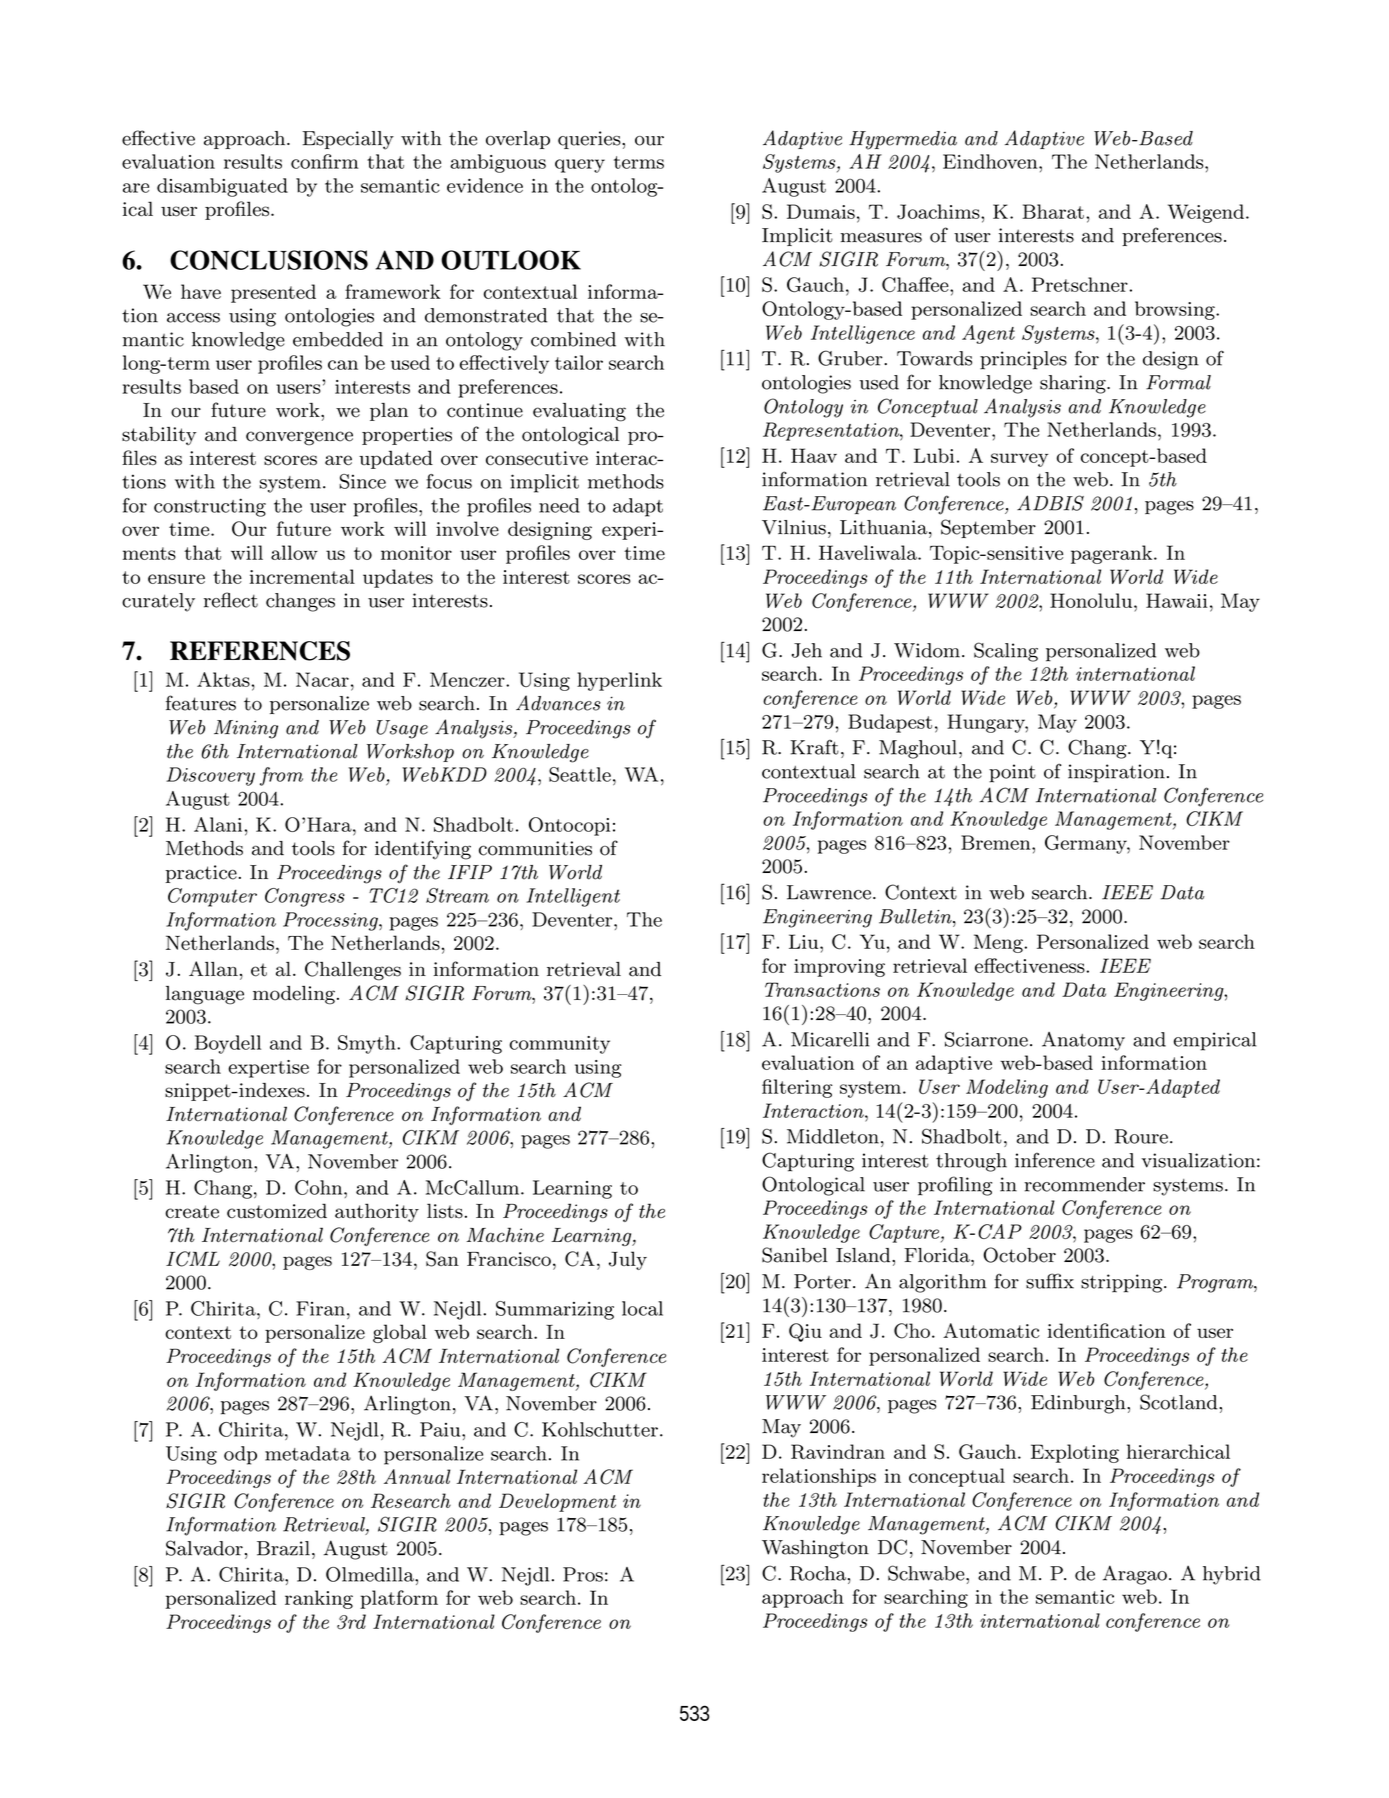  What do you see at coordinates (583, 1574) in the image?
I see `Pros` at bounding box center [583, 1574].
